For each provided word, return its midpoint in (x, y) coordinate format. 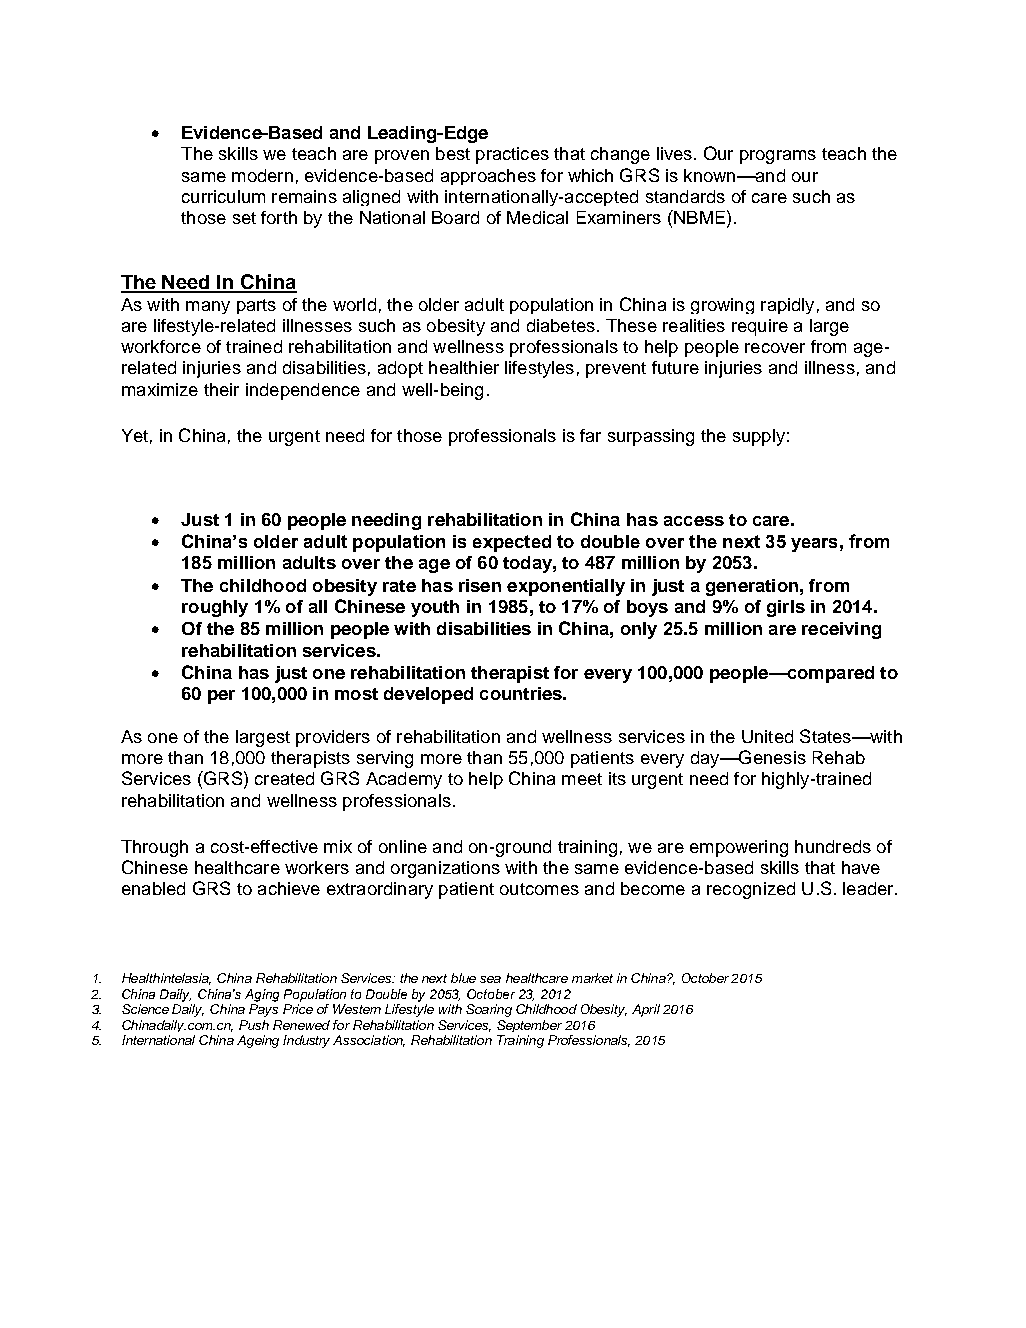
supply (759, 437)
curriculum (223, 196)
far (590, 435)
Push (254, 1025)
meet (582, 779)
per (221, 697)
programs (778, 157)
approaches (488, 177)
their (221, 389)
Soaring (489, 1010)
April (646, 1010)
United (767, 736)
